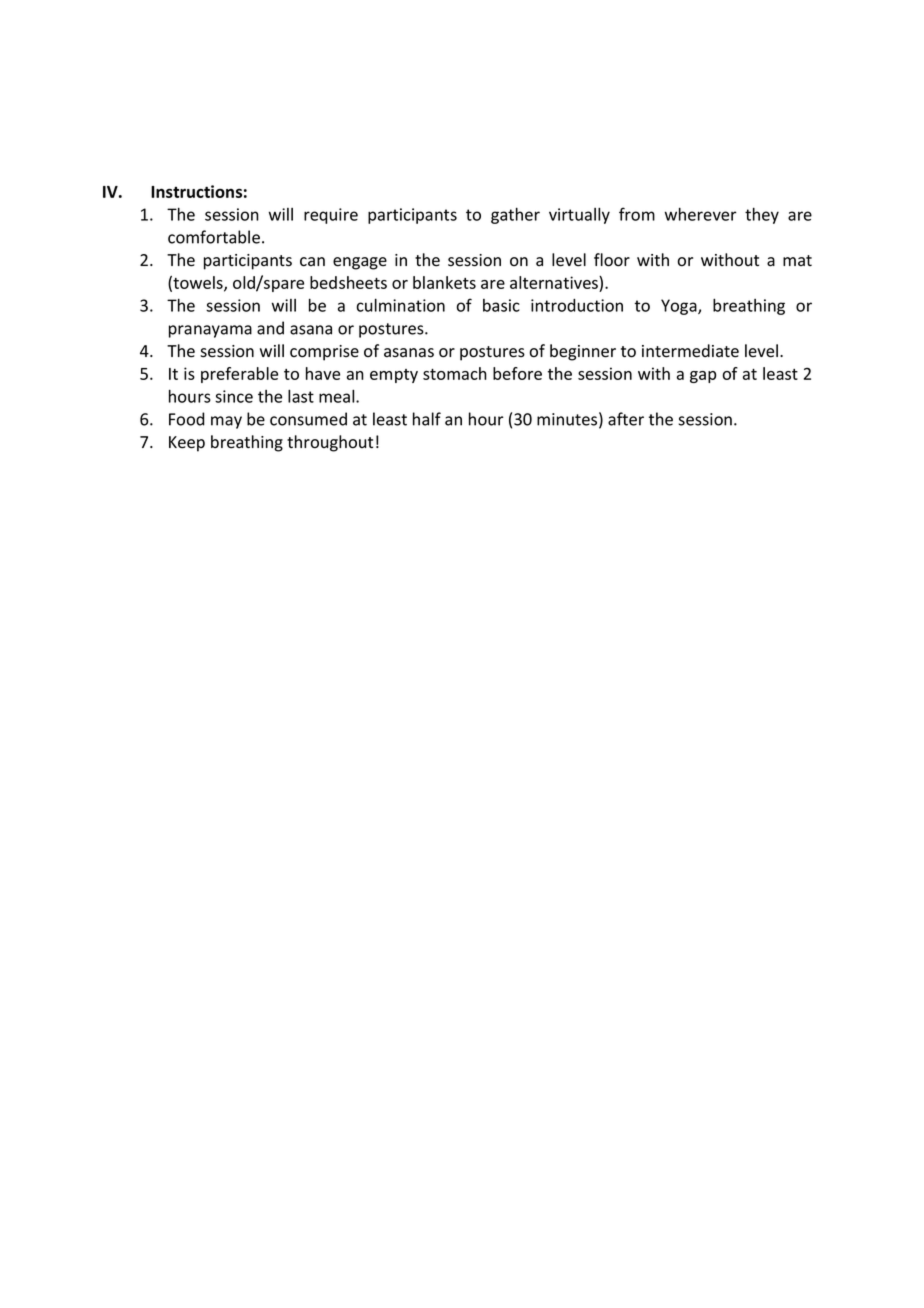  I want to click on basic, so click(501, 305).
